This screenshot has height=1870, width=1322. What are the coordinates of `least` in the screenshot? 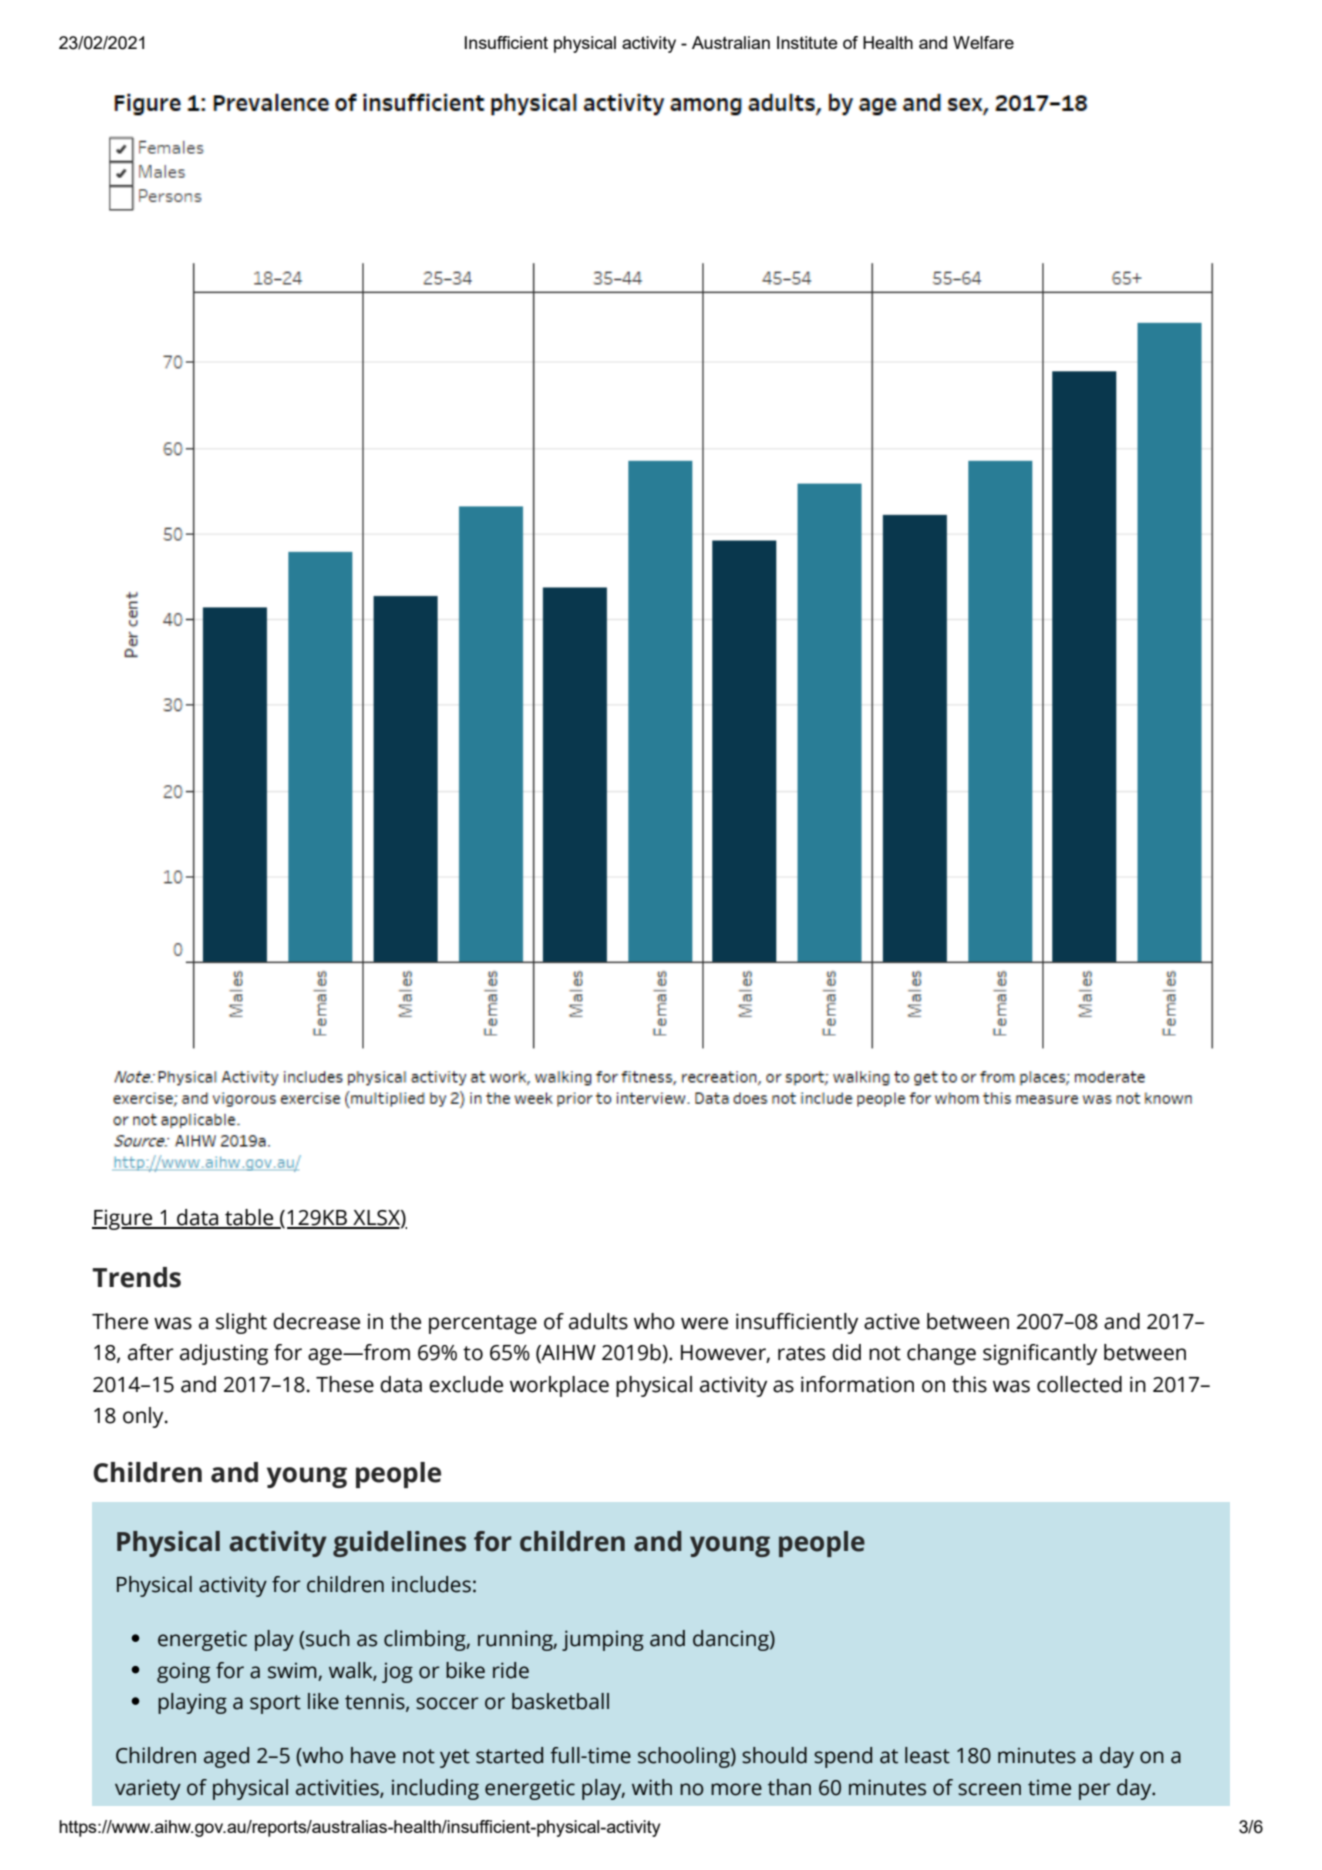 It's located at (927, 1755).
